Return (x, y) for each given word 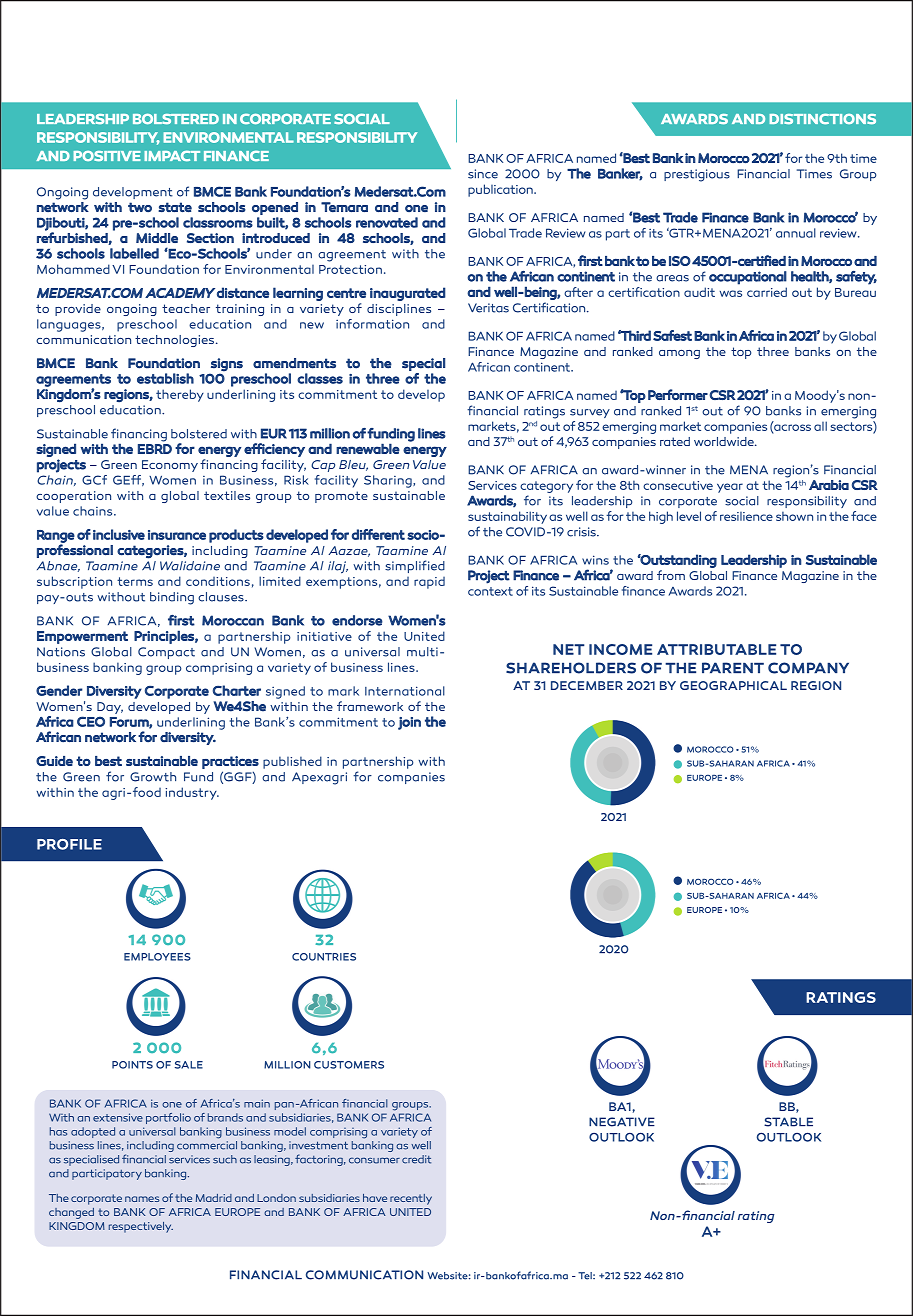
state (175, 207)
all (820, 426)
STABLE (788, 1122)
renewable (368, 448)
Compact (166, 653)
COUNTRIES (324, 957)
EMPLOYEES (157, 957)
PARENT (733, 667)
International (405, 691)
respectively (141, 1227)
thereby (180, 395)
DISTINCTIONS (822, 119)
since (483, 174)
